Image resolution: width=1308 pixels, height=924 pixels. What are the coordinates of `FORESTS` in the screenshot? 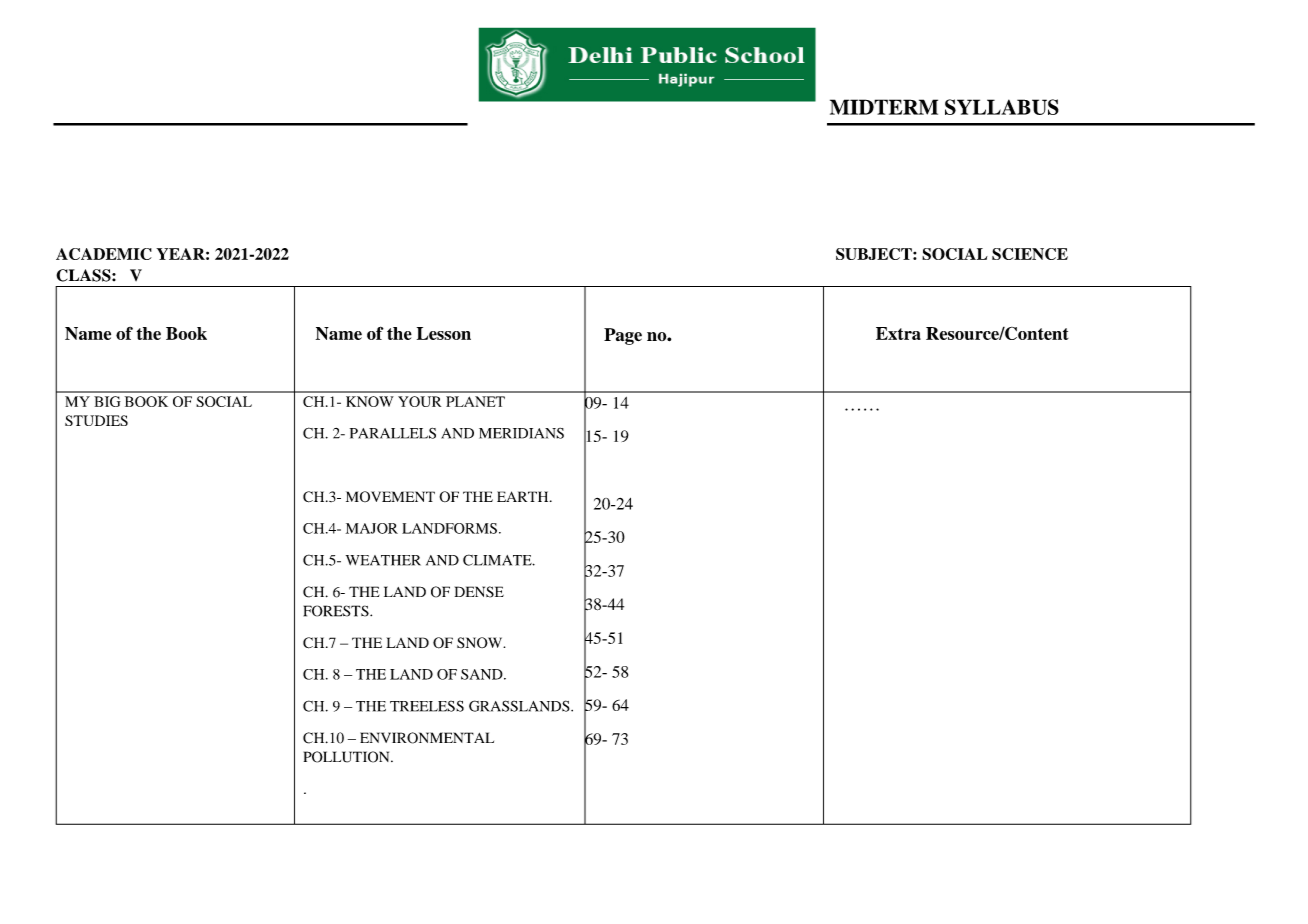 It's located at (337, 611).
